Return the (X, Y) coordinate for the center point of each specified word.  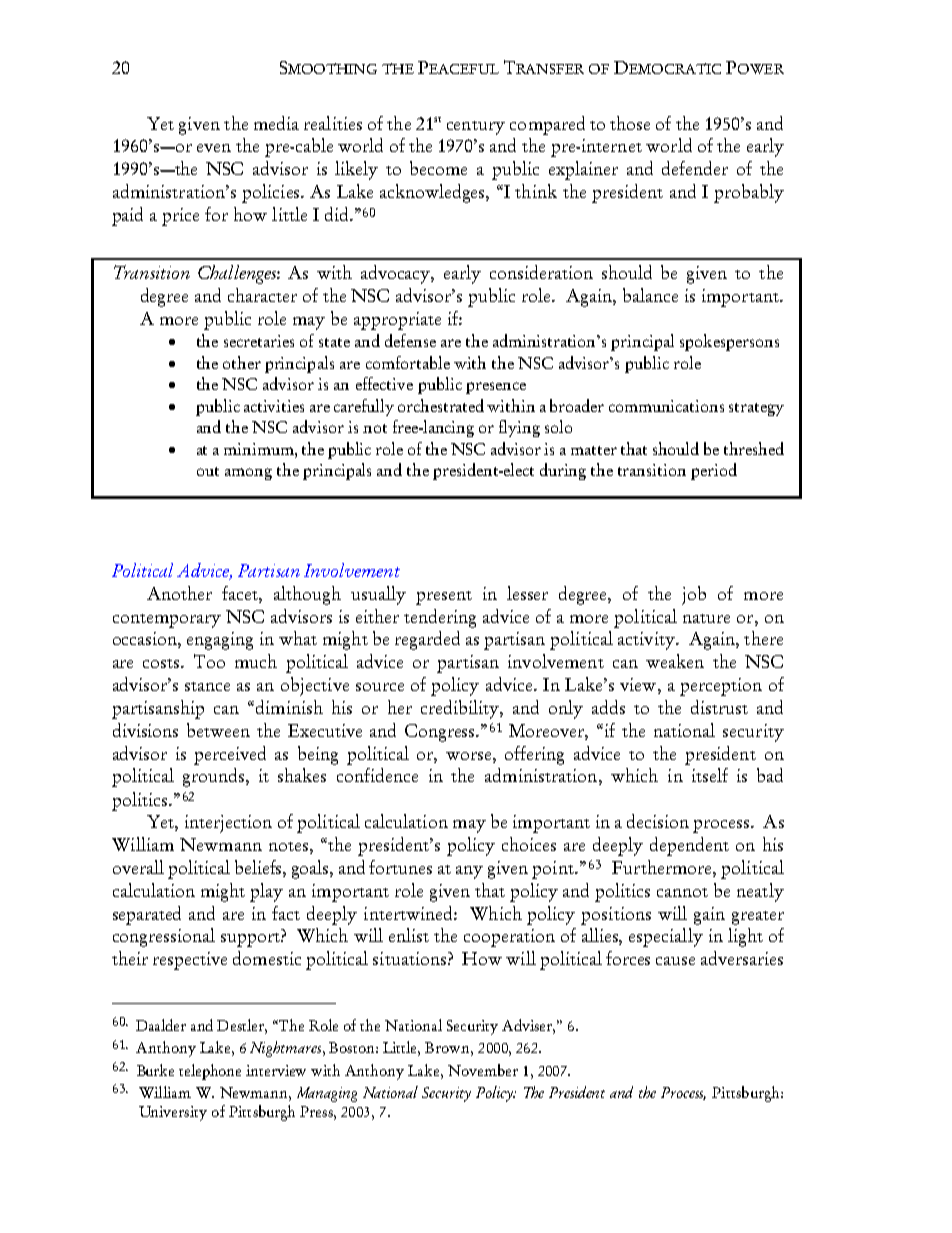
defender (695, 168)
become (438, 168)
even (214, 148)
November (483, 1070)
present (444, 598)
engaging (220, 641)
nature (706, 618)
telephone (210, 1072)
